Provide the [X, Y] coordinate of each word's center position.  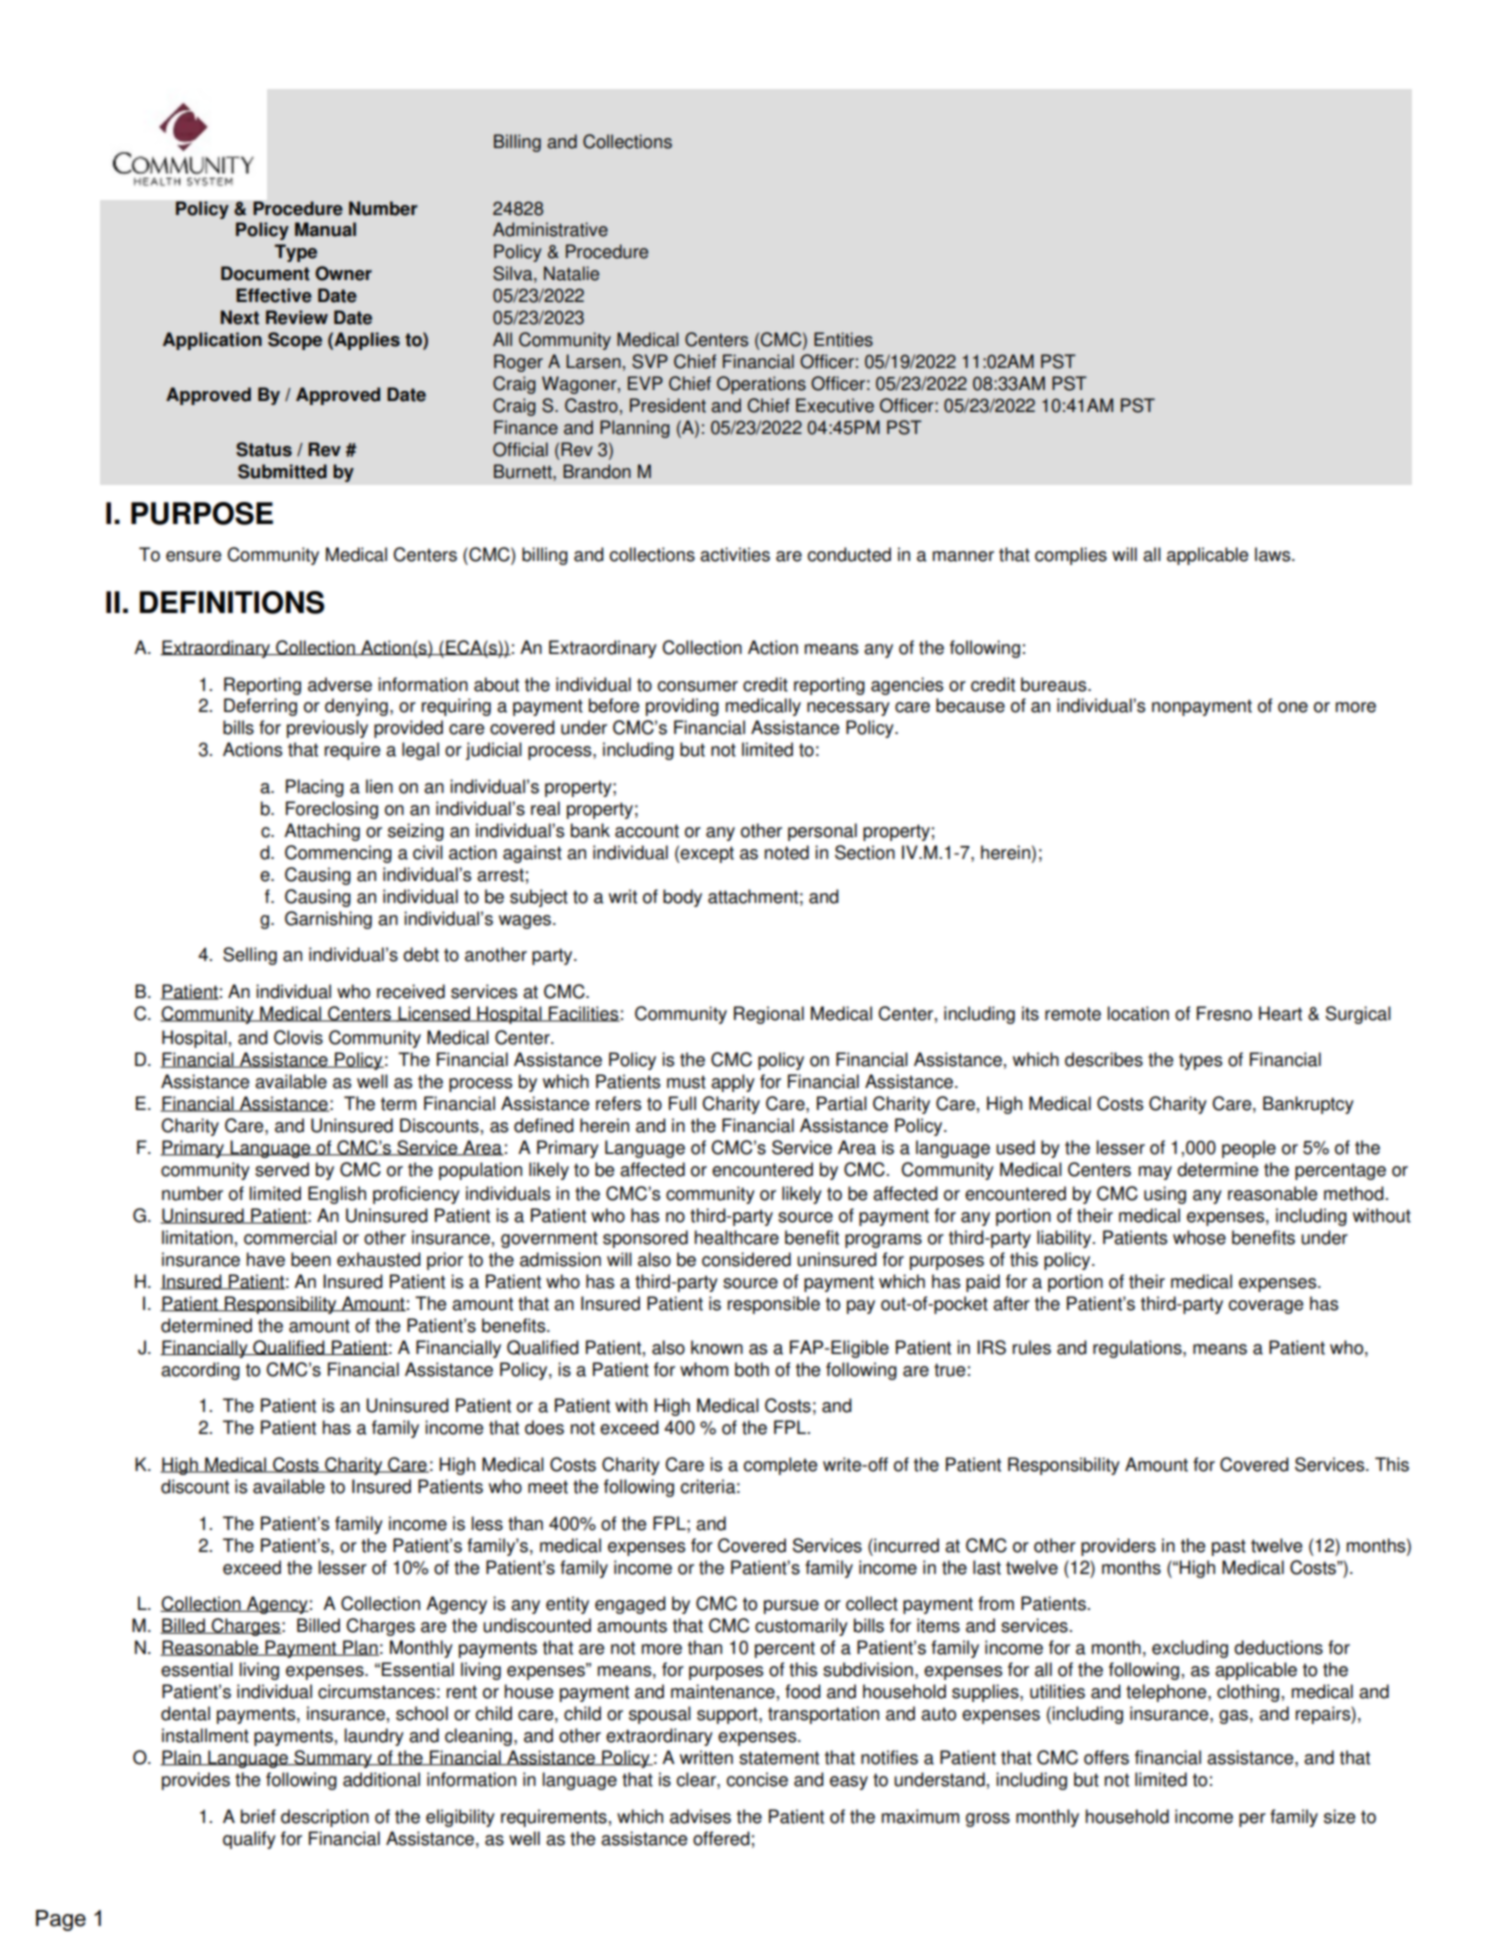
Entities [843, 339]
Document [265, 273]
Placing [315, 788]
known [717, 1347]
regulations [1138, 1349]
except [707, 854]
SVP [650, 361]
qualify [249, 1840]
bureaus [1055, 684]
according [200, 1371]
